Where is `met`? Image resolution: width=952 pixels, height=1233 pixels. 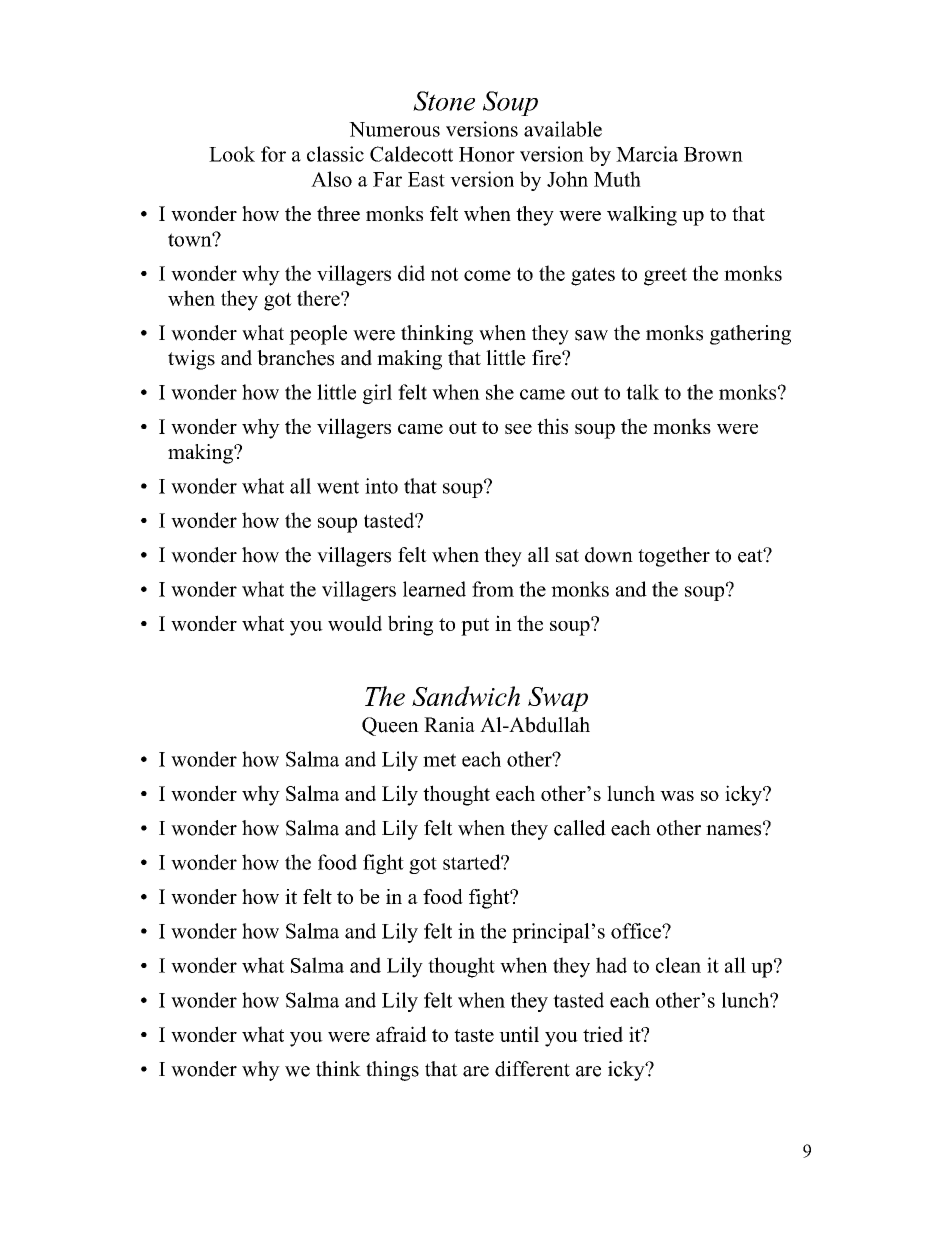 met is located at coordinates (439, 760).
